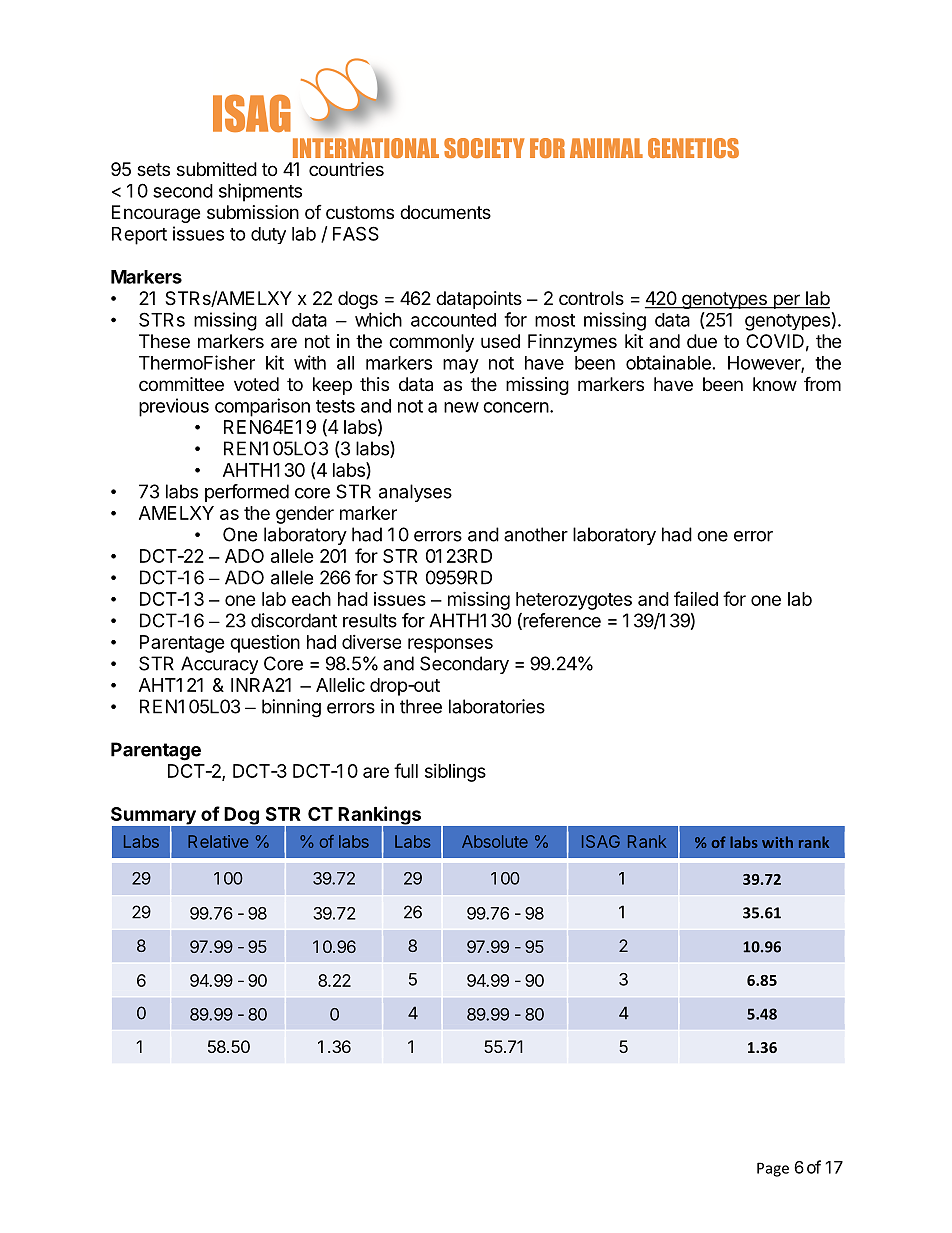 The image size is (952, 1233). Describe the element at coordinates (773, 1169) in the screenshot. I see `Page` at that location.
